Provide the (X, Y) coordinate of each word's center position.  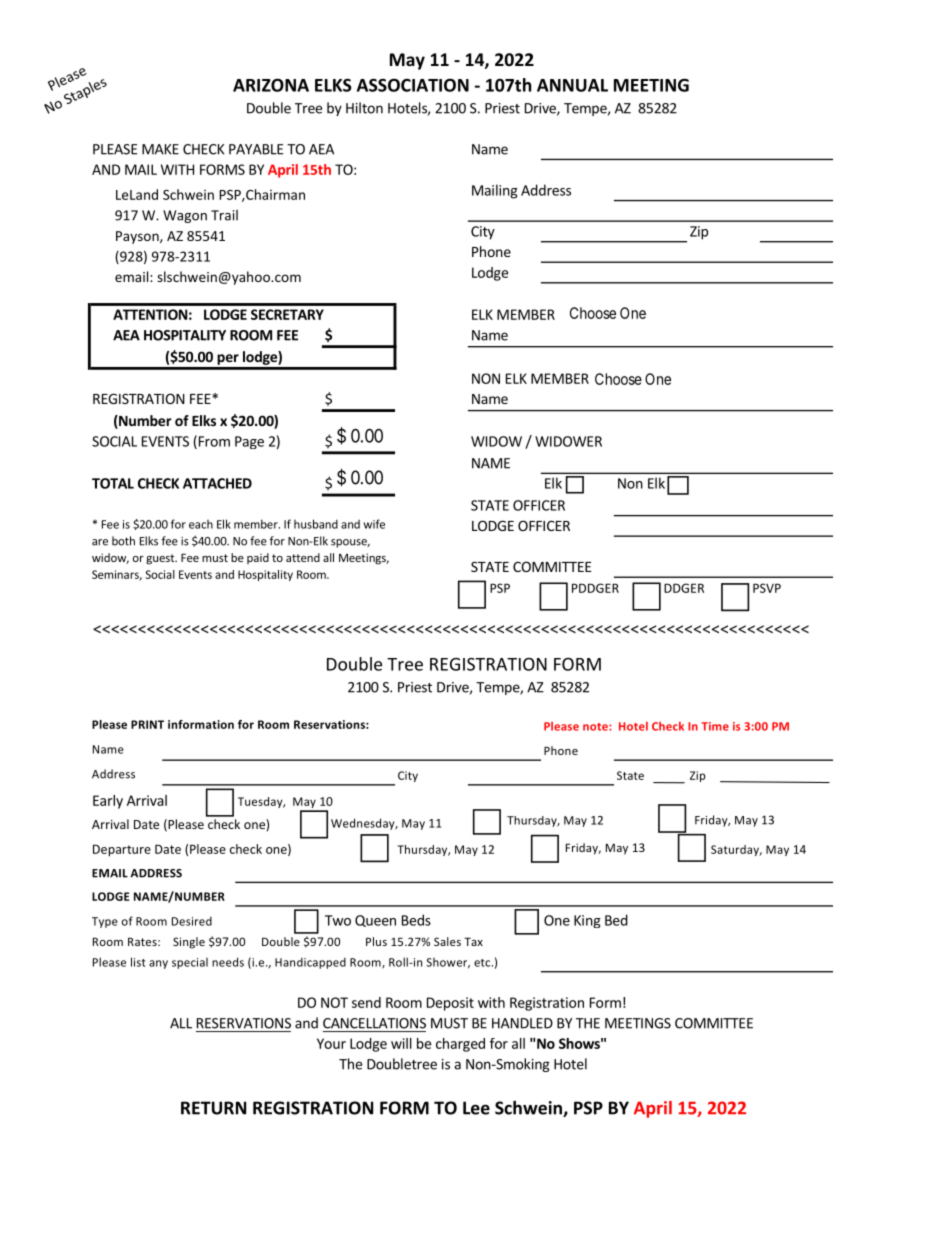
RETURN (213, 1108)
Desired (192, 921)
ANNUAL (572, 85)
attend (303, 557)
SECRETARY (287, 314)
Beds (416, 920)
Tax (473, 941)
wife (374, 524)
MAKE (160, 149)
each (201, 524)
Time (715, 726)
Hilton (364, 108)
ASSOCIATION (413, 85)
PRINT (147, 724)
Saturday (736, 850)
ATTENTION (150, 314)
